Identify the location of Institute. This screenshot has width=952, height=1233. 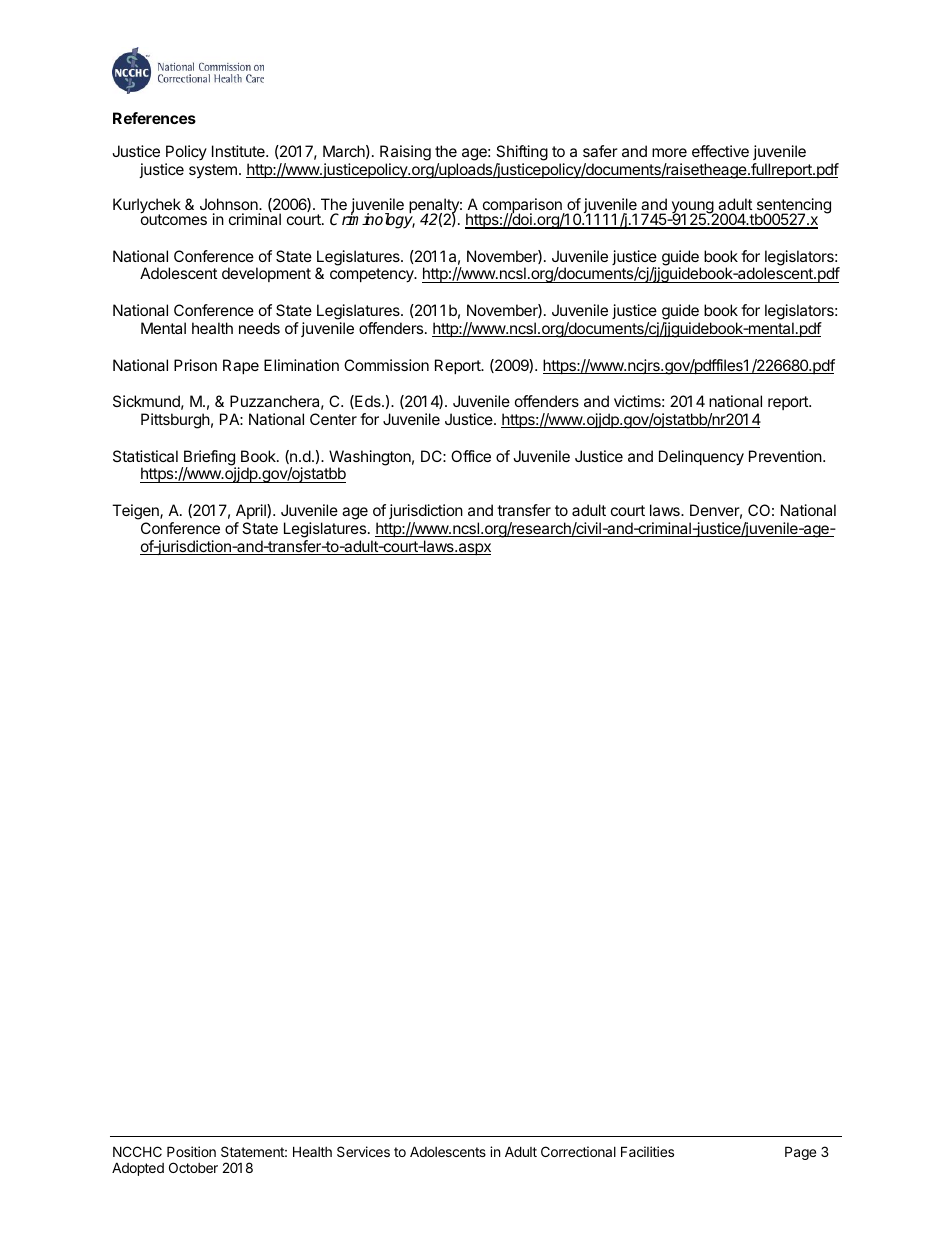
(239, 151).
